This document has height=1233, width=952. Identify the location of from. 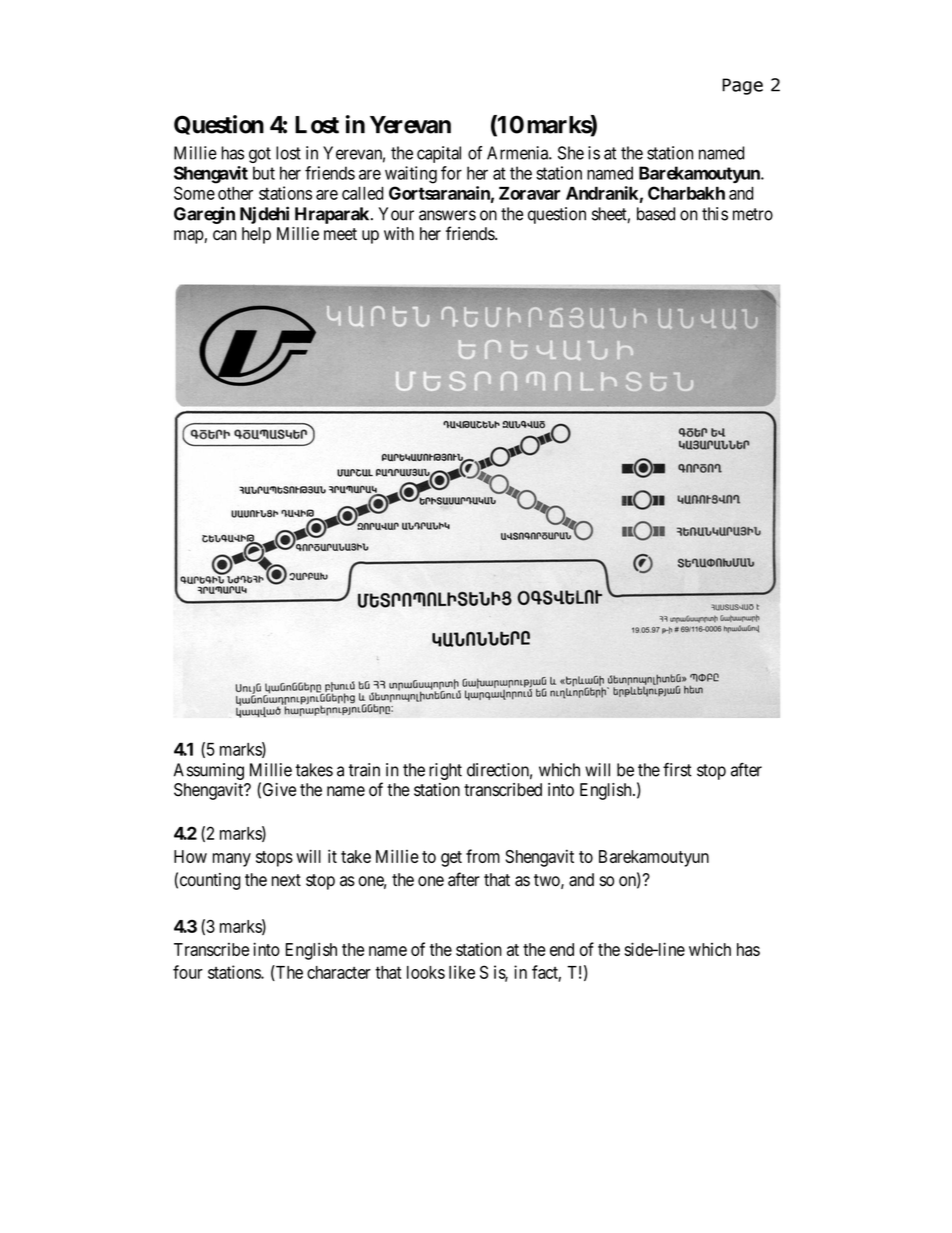
(483, 856).
